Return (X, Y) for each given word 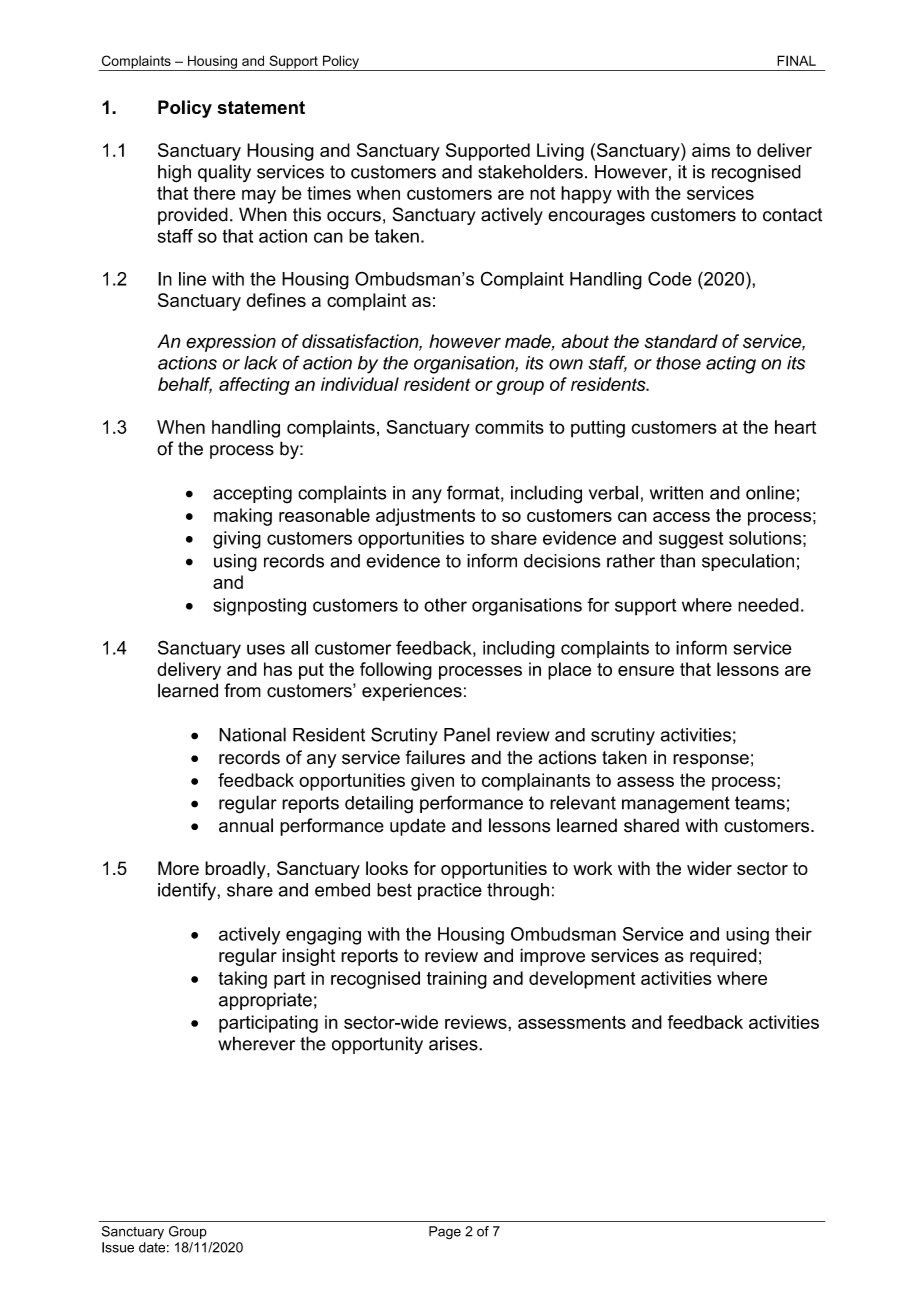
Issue (118, 1247)
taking (242, 980)
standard (681, 341)
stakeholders (530, 171)
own (566, 364)
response (711, 761)
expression (231, 343)
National (252, 734)
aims (711, 150)
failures (435, 757)
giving (237, 540)
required (723, 957)
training (457, 980)
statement (261, 107)
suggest (691, 540)
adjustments (425, 517)
